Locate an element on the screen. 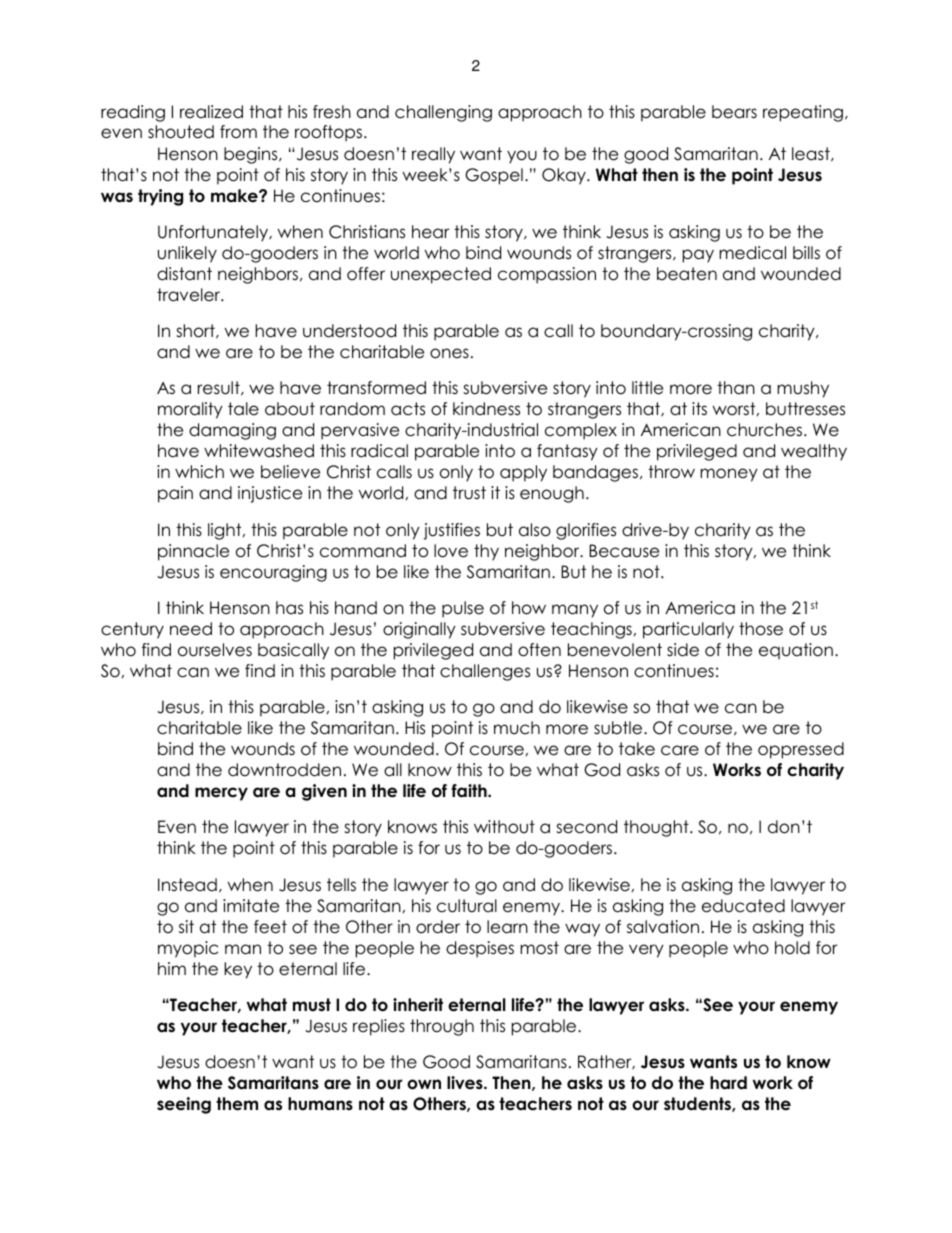 This screenshot has height=1233, width=952. them is located at coordinates (237, 1104).
